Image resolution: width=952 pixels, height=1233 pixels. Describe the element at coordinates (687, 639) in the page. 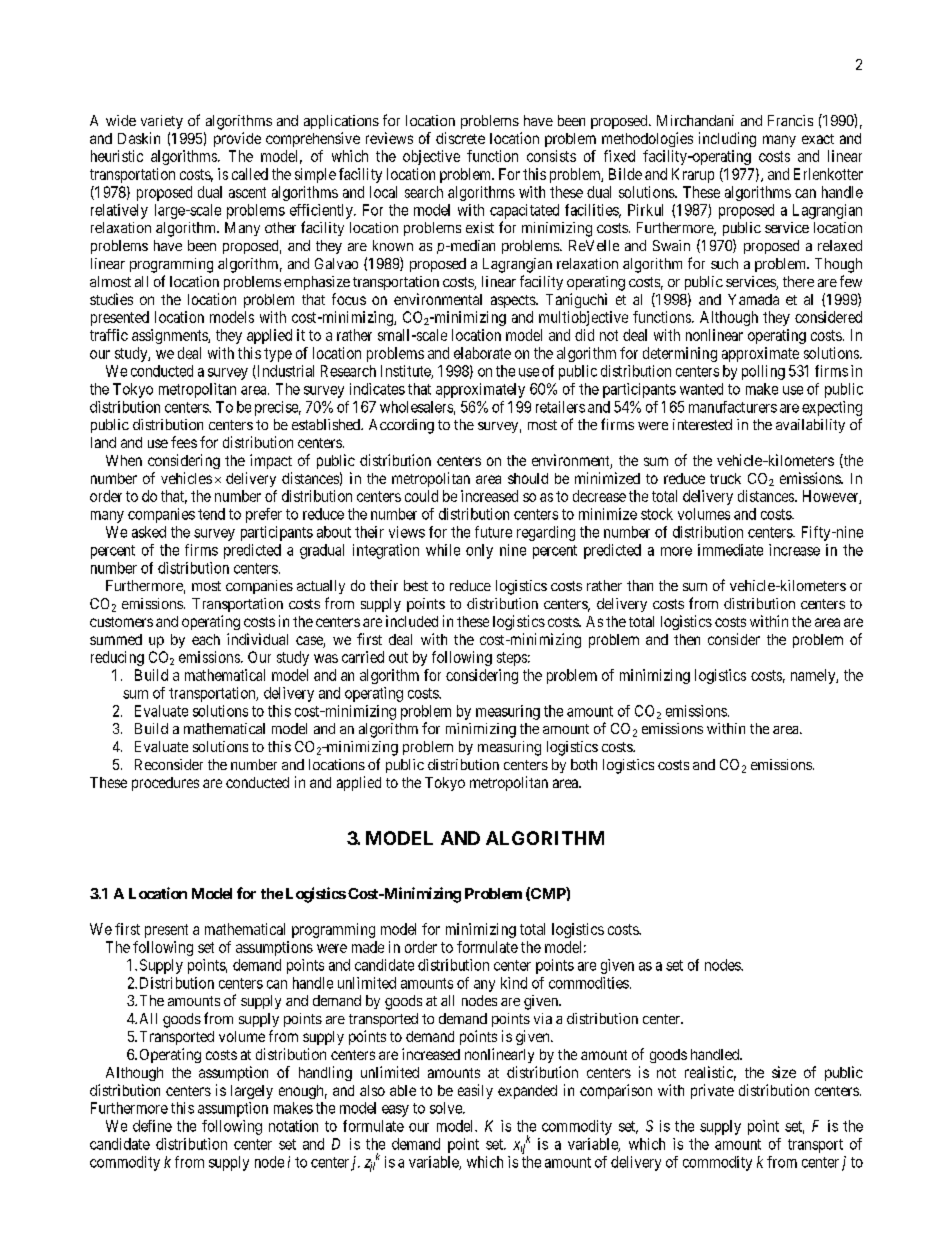

I see `then` at that location.
